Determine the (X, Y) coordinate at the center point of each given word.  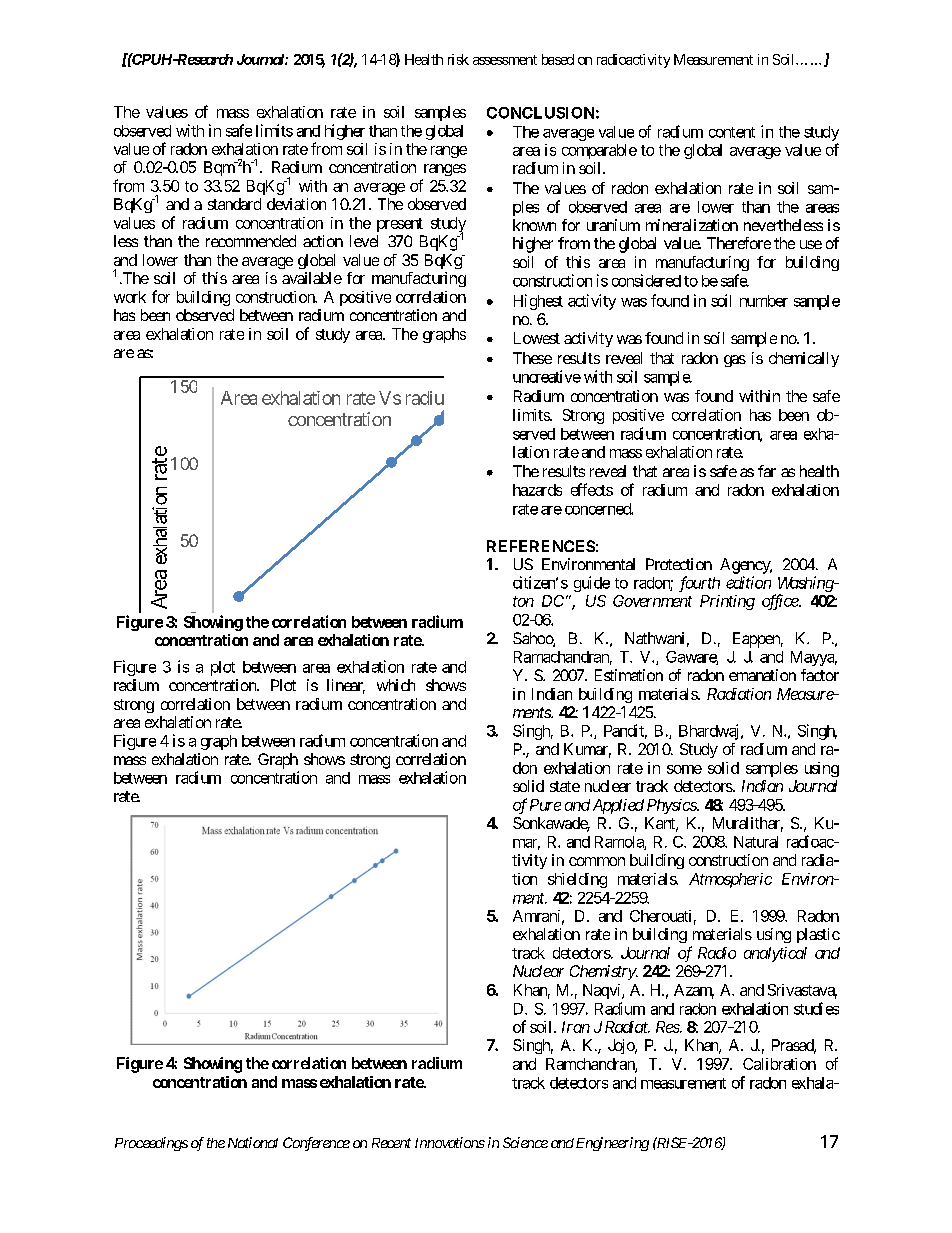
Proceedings (151, 1144)
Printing (727, 602)
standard (234, 204)
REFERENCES (541, 546)
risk (458, 59)
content (732, 132)
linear (346, 686)
